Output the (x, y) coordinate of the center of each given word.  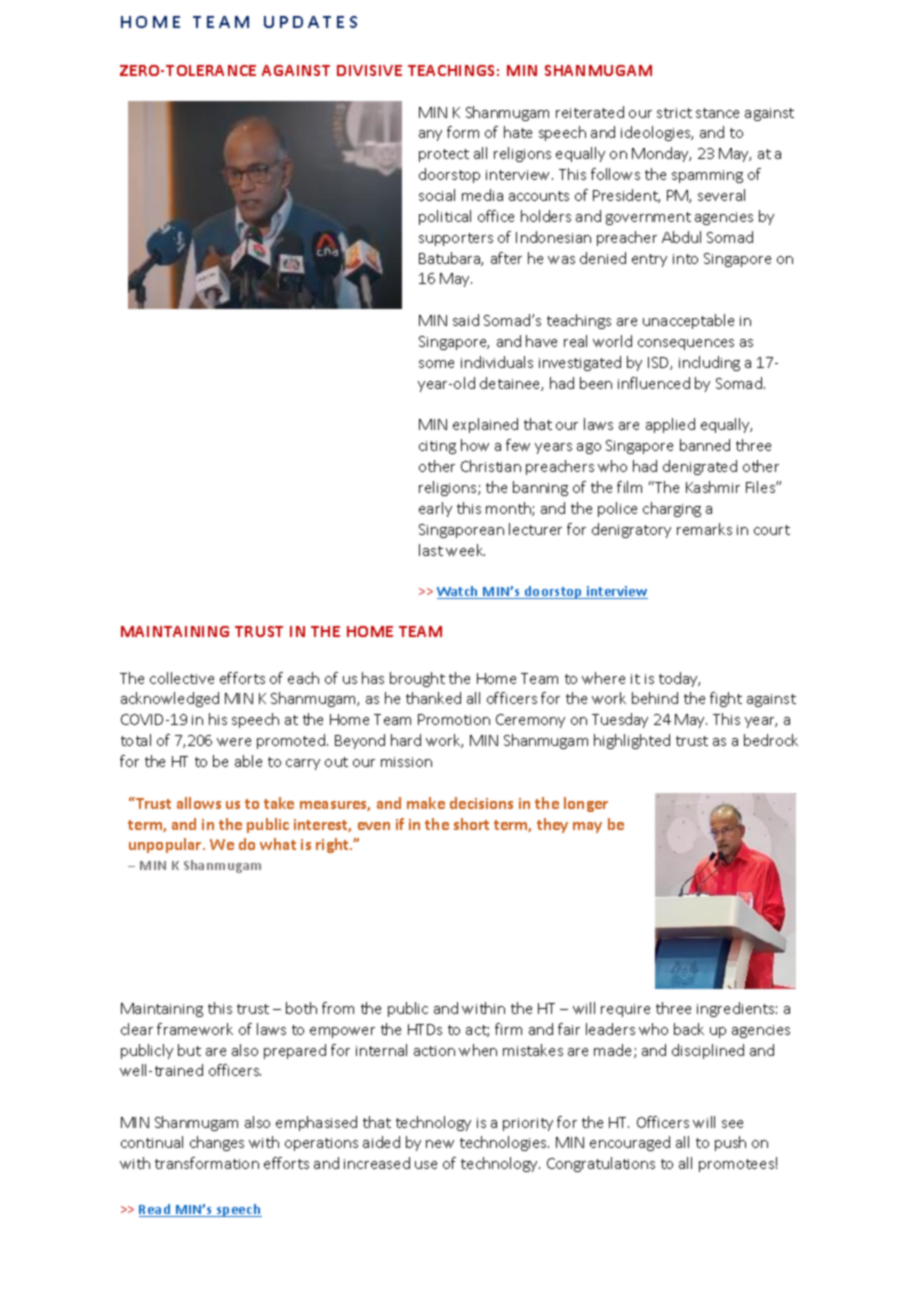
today (679, 679)
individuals (497, 362)
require (625, 1010)
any (430, 135)
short (471, 824)
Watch (459, 592)
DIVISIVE (369, 70)
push (730, 1143)
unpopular (166, 845)
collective (182, 678)
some (436, 364)
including (709, 363)
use (426, 1165)
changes (217, 1143)
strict (674, 113)
